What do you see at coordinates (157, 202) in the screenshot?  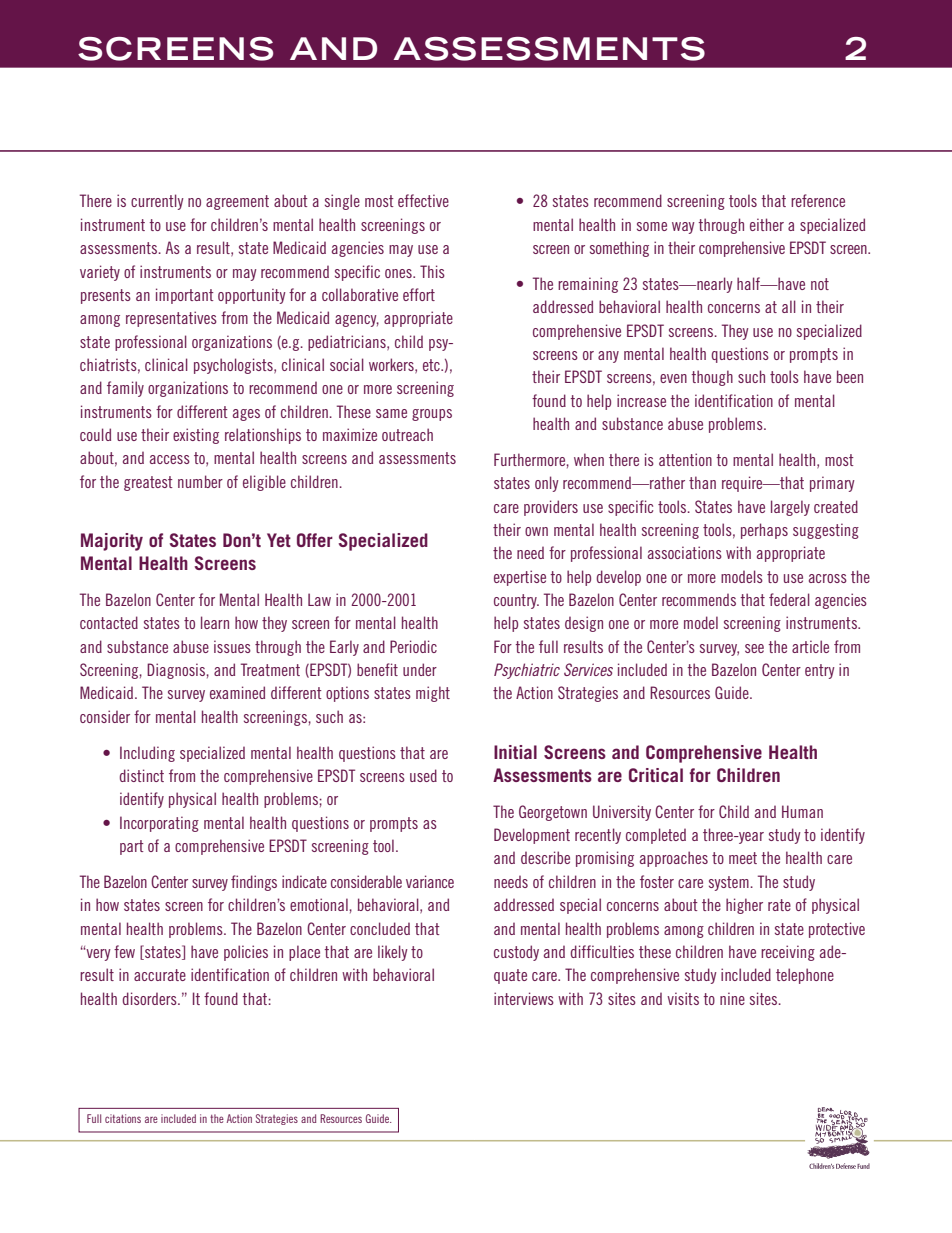 I see `currently` at bounding box center [157, 202].
